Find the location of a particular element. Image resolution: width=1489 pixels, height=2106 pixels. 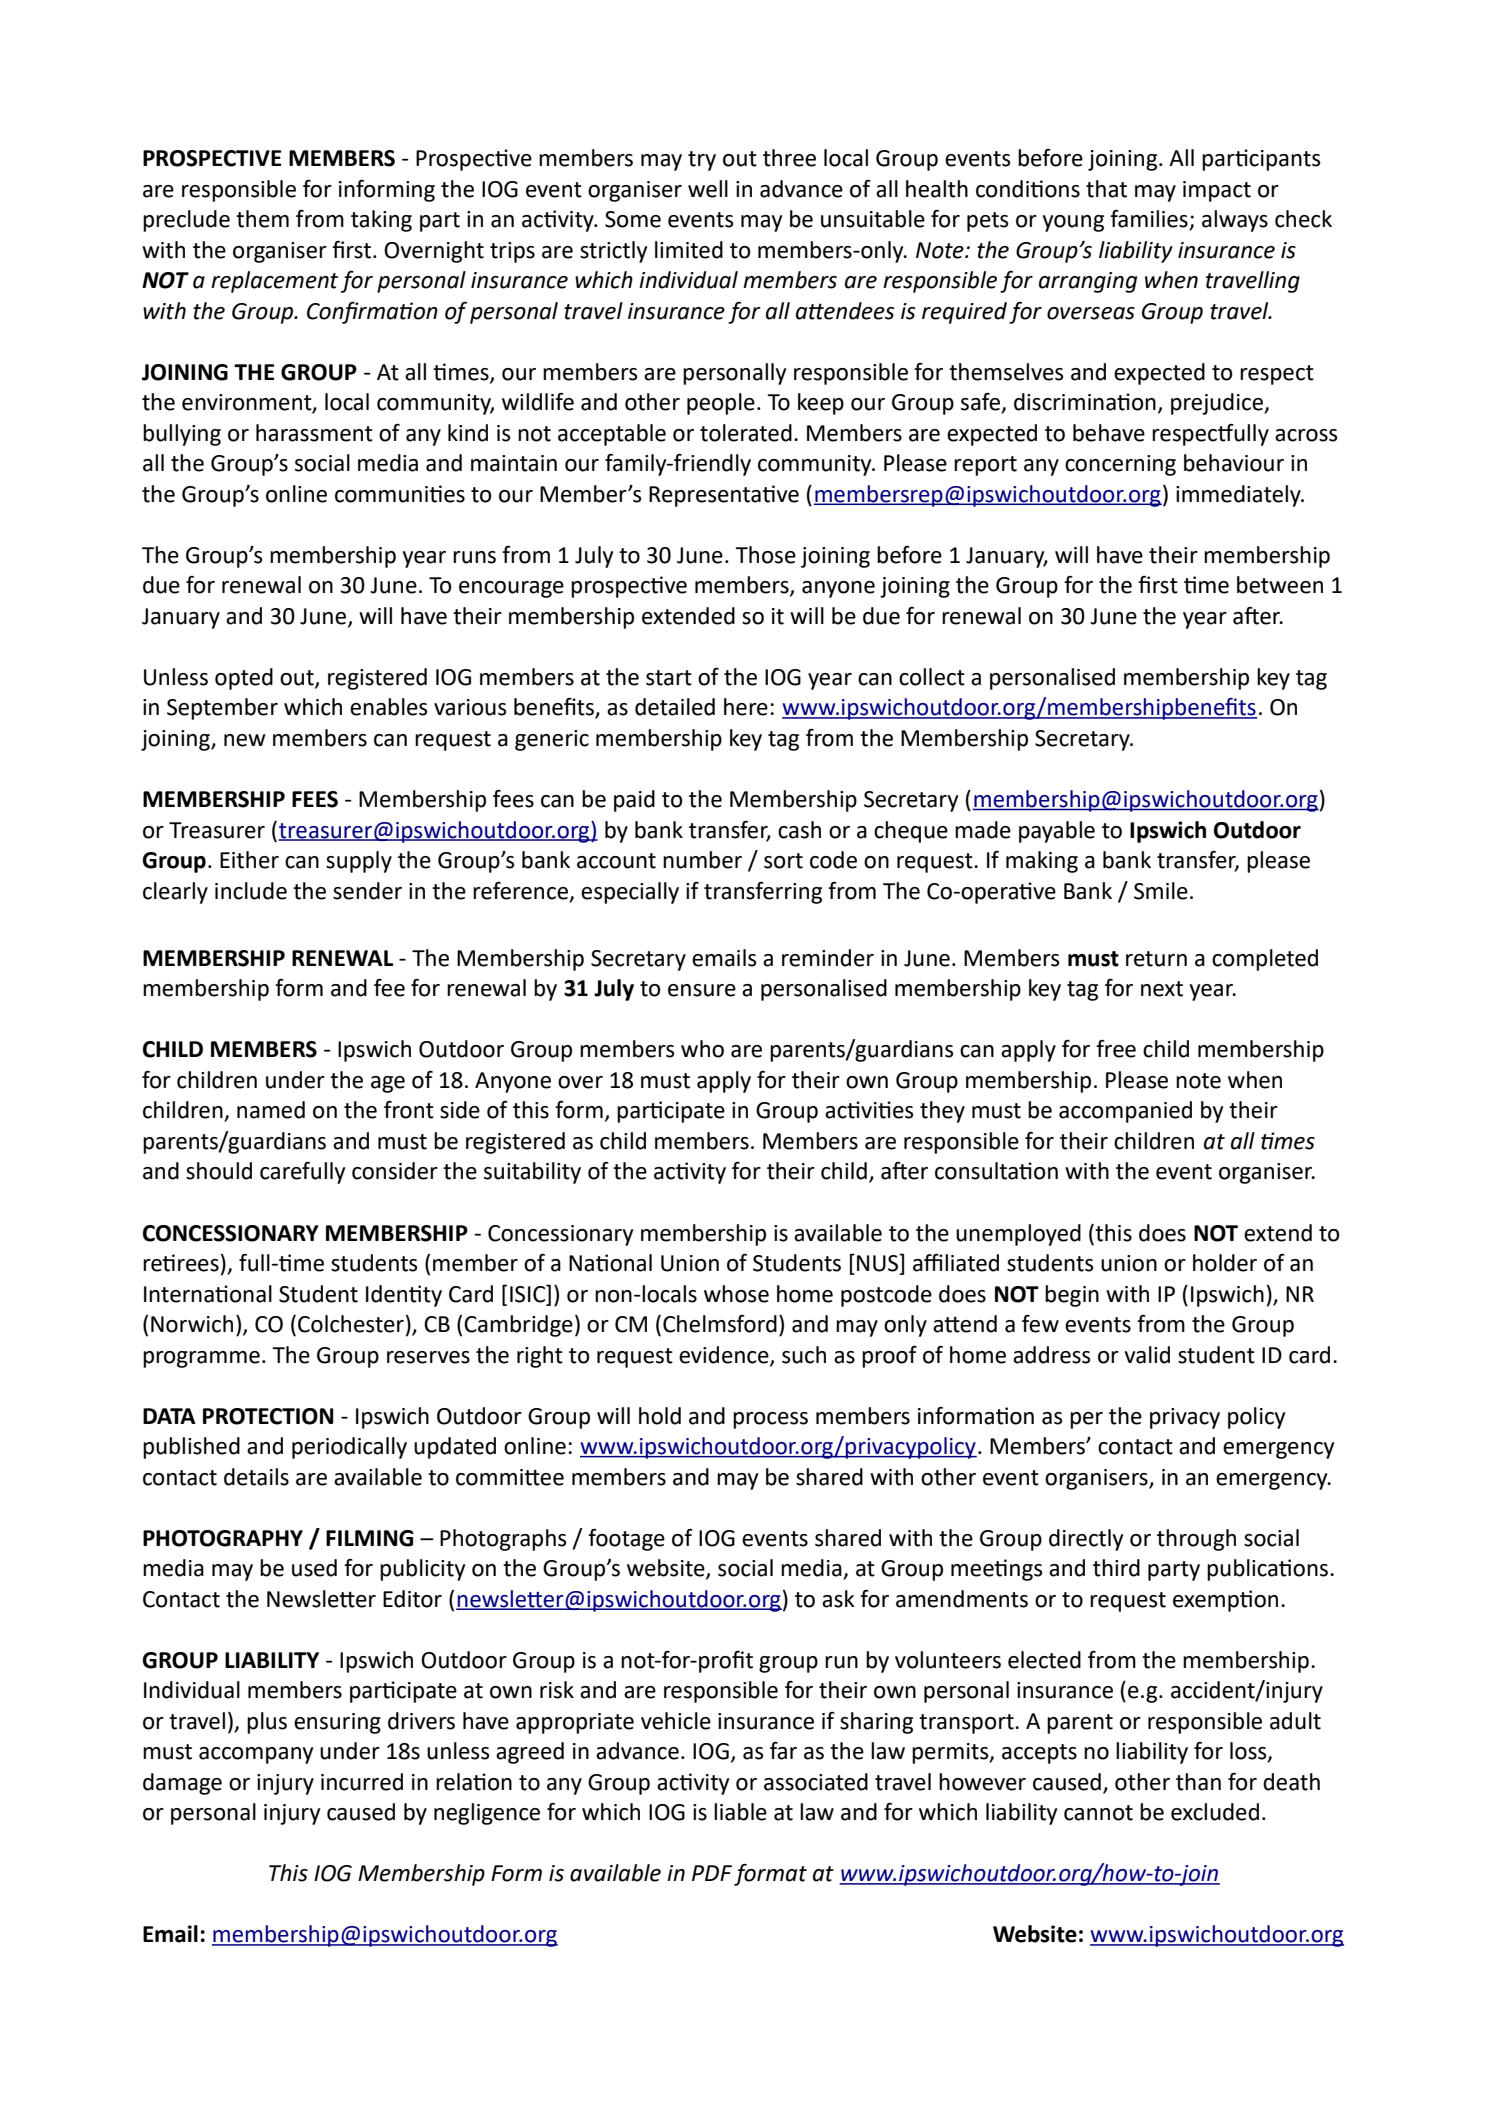

well is located at coordinates (708, 189).
